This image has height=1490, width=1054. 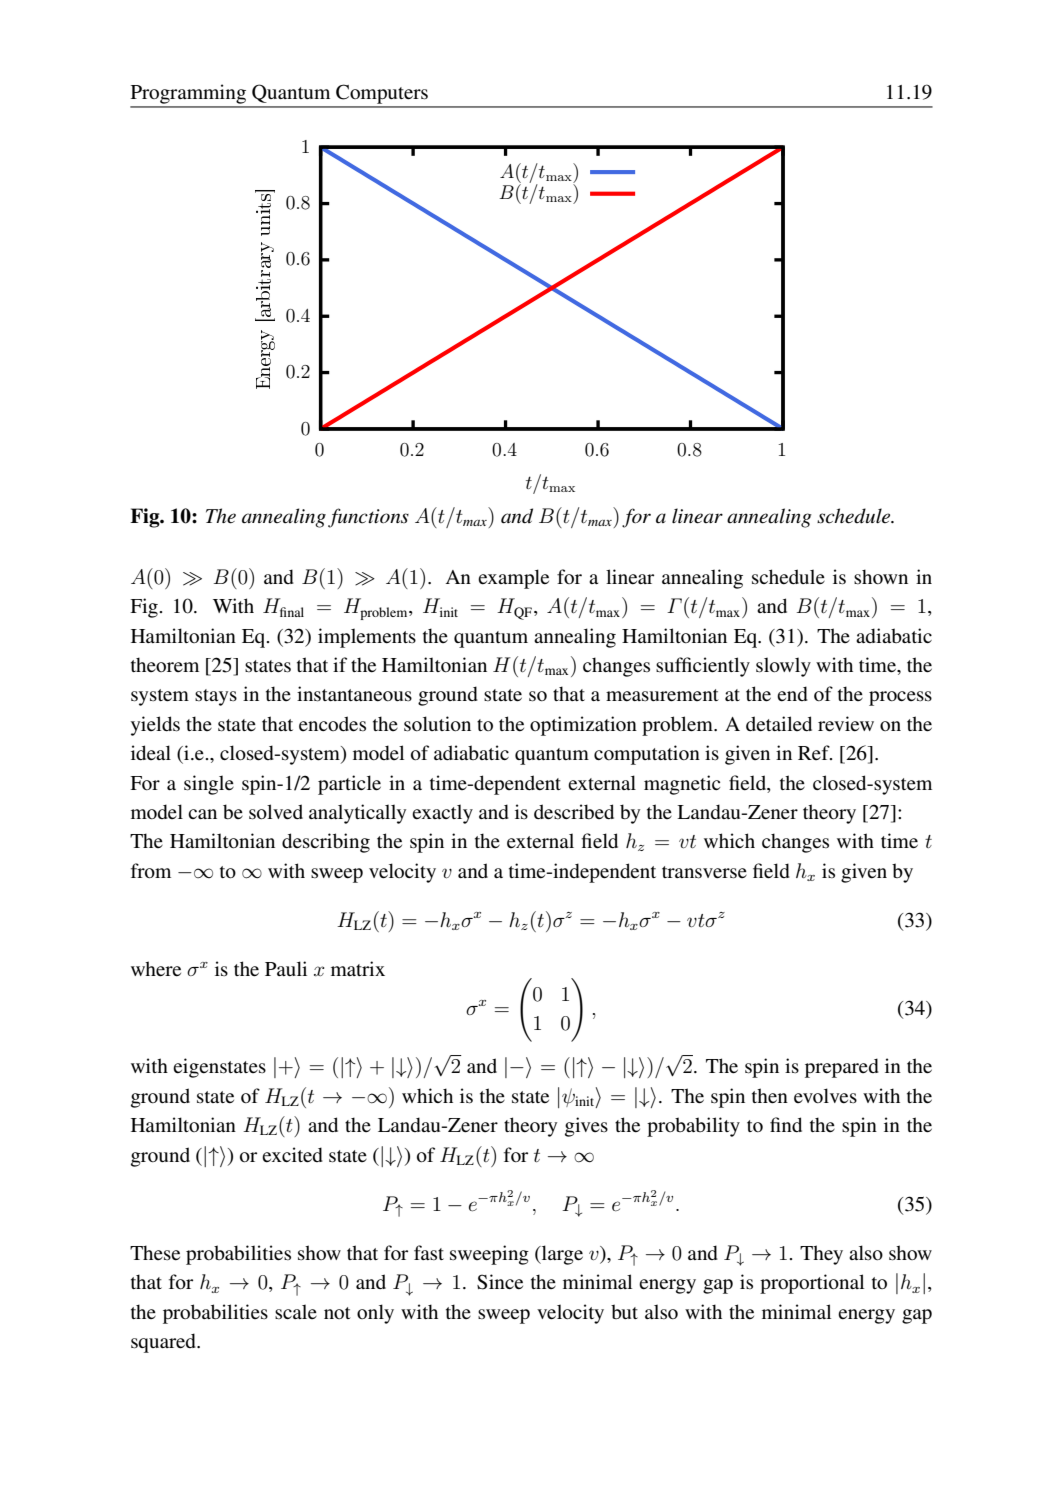 I want to click on Pauli, so click(x=286, y=968).
